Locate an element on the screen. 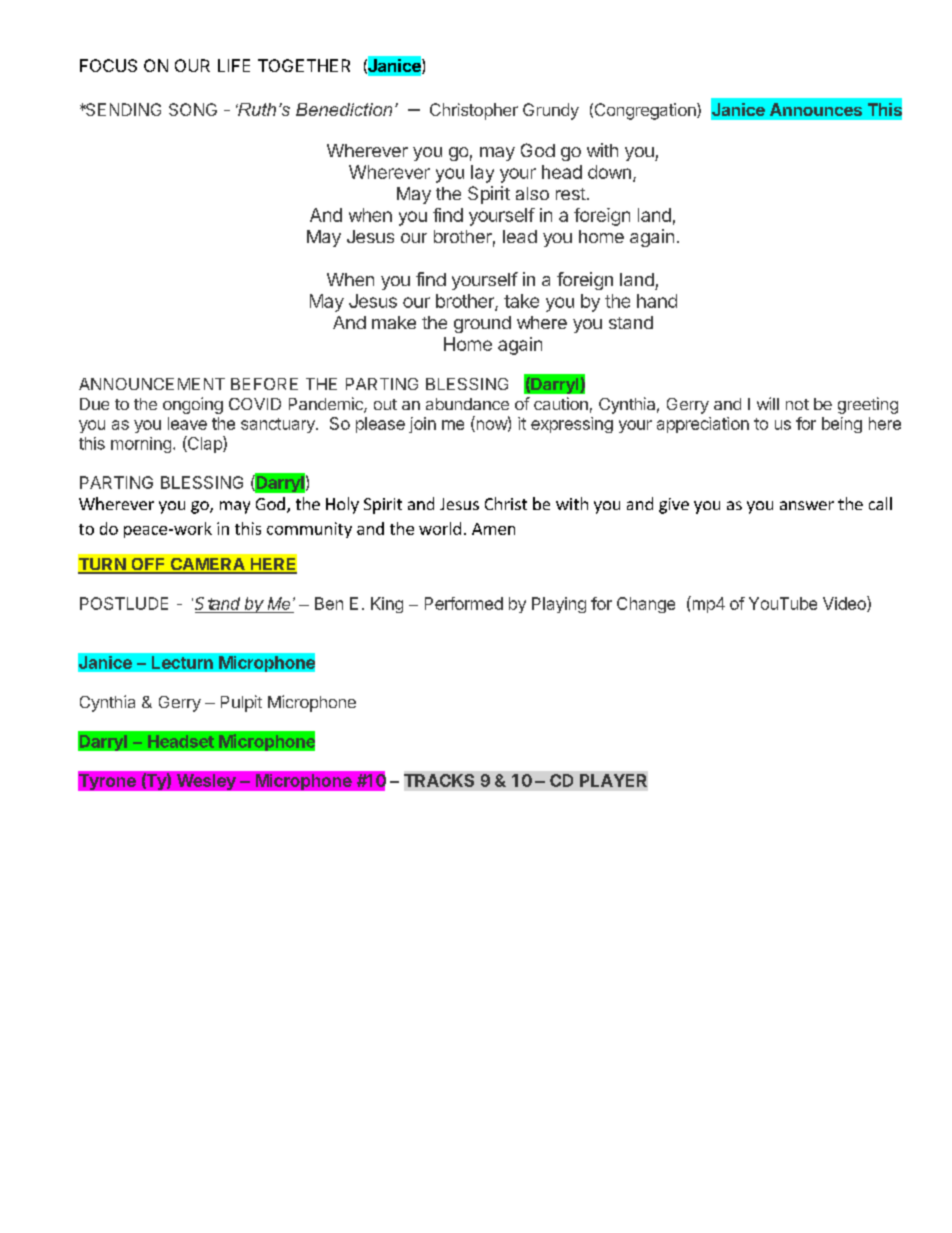 This screenshot has width=952, height=1233. leave is located at coordinates (187, 423).
